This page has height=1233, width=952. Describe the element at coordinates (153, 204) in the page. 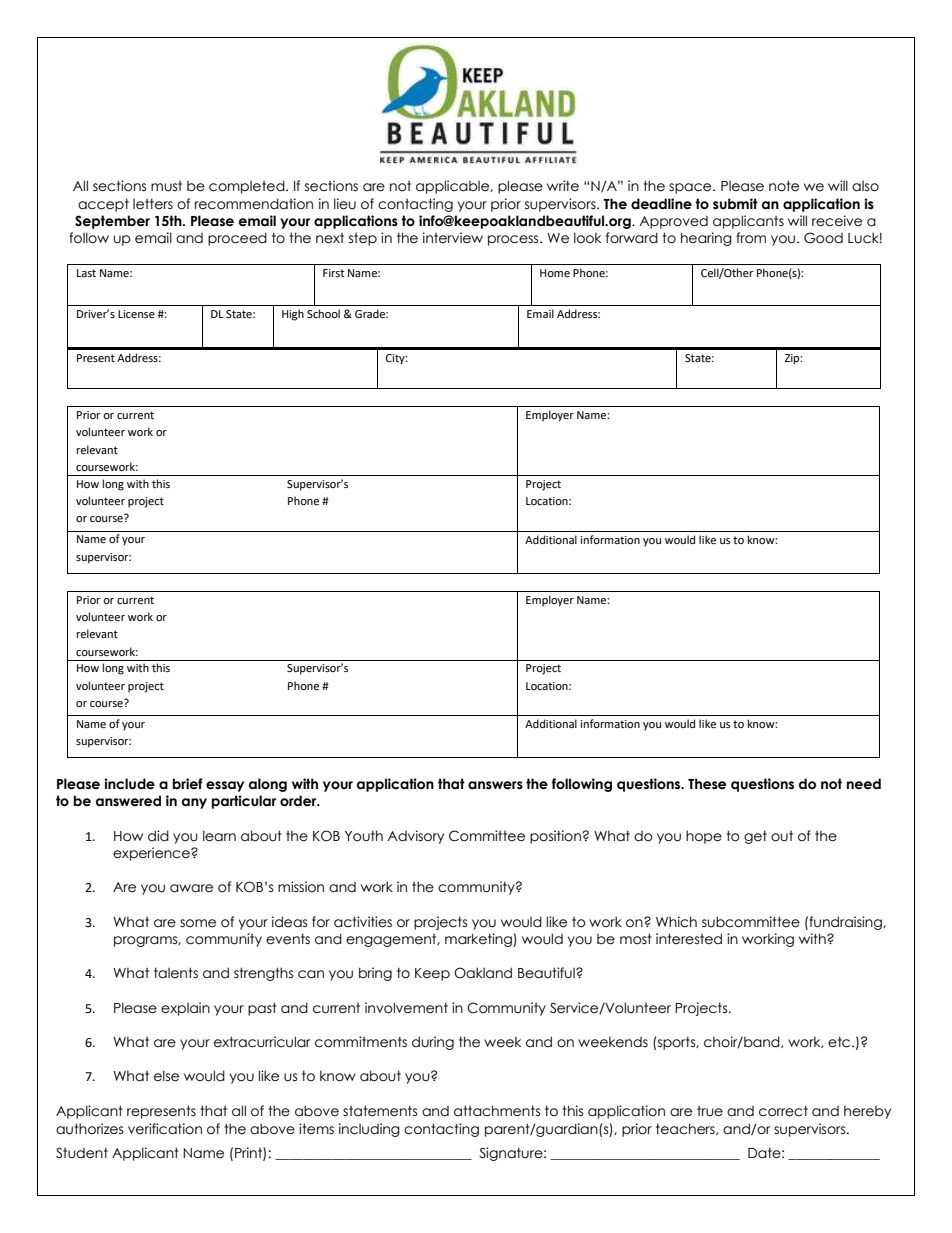

I see `letters` at that location.
